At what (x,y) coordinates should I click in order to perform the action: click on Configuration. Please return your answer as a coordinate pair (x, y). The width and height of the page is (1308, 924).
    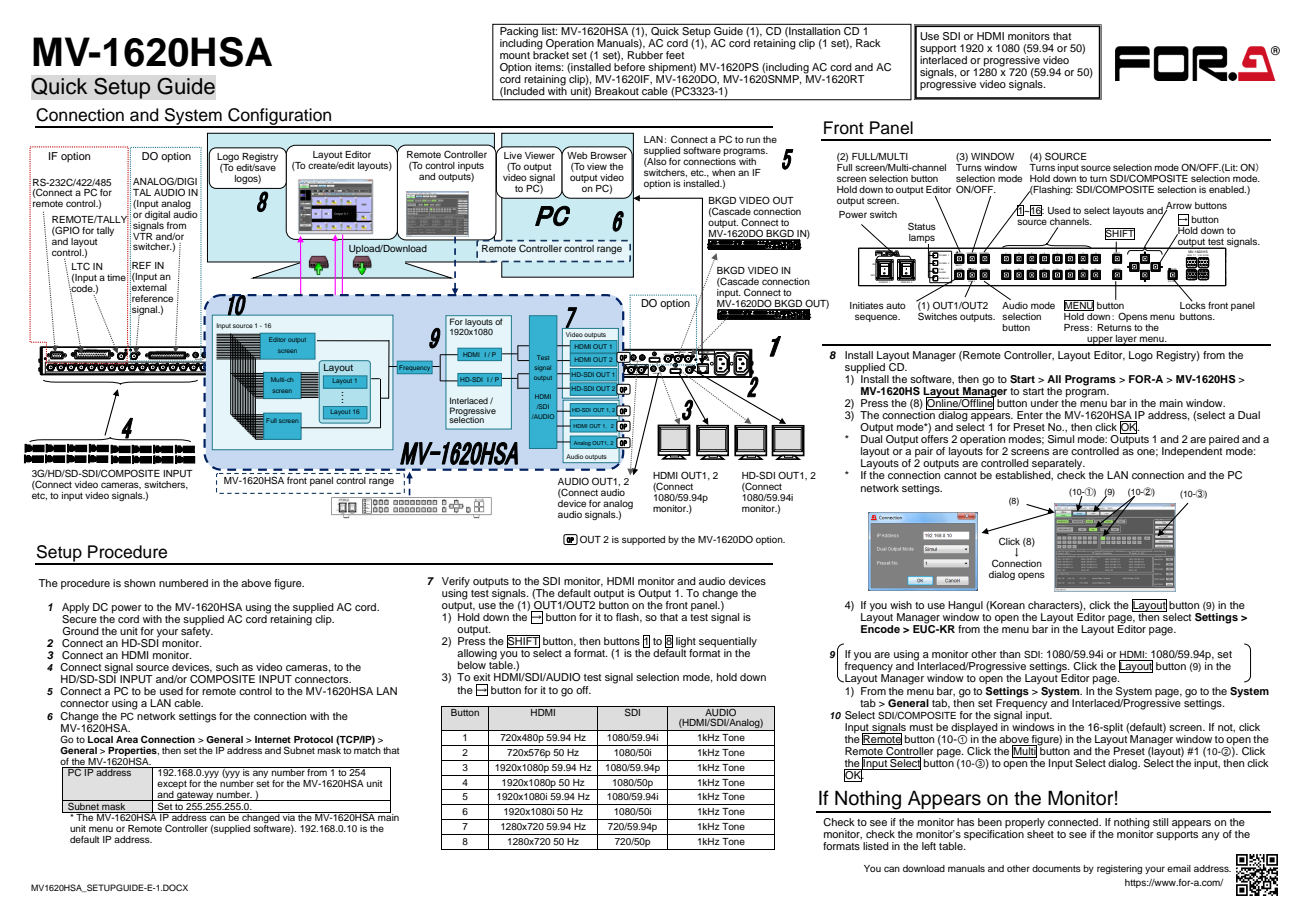
    Looking at the image, I should click on (280, 117).
